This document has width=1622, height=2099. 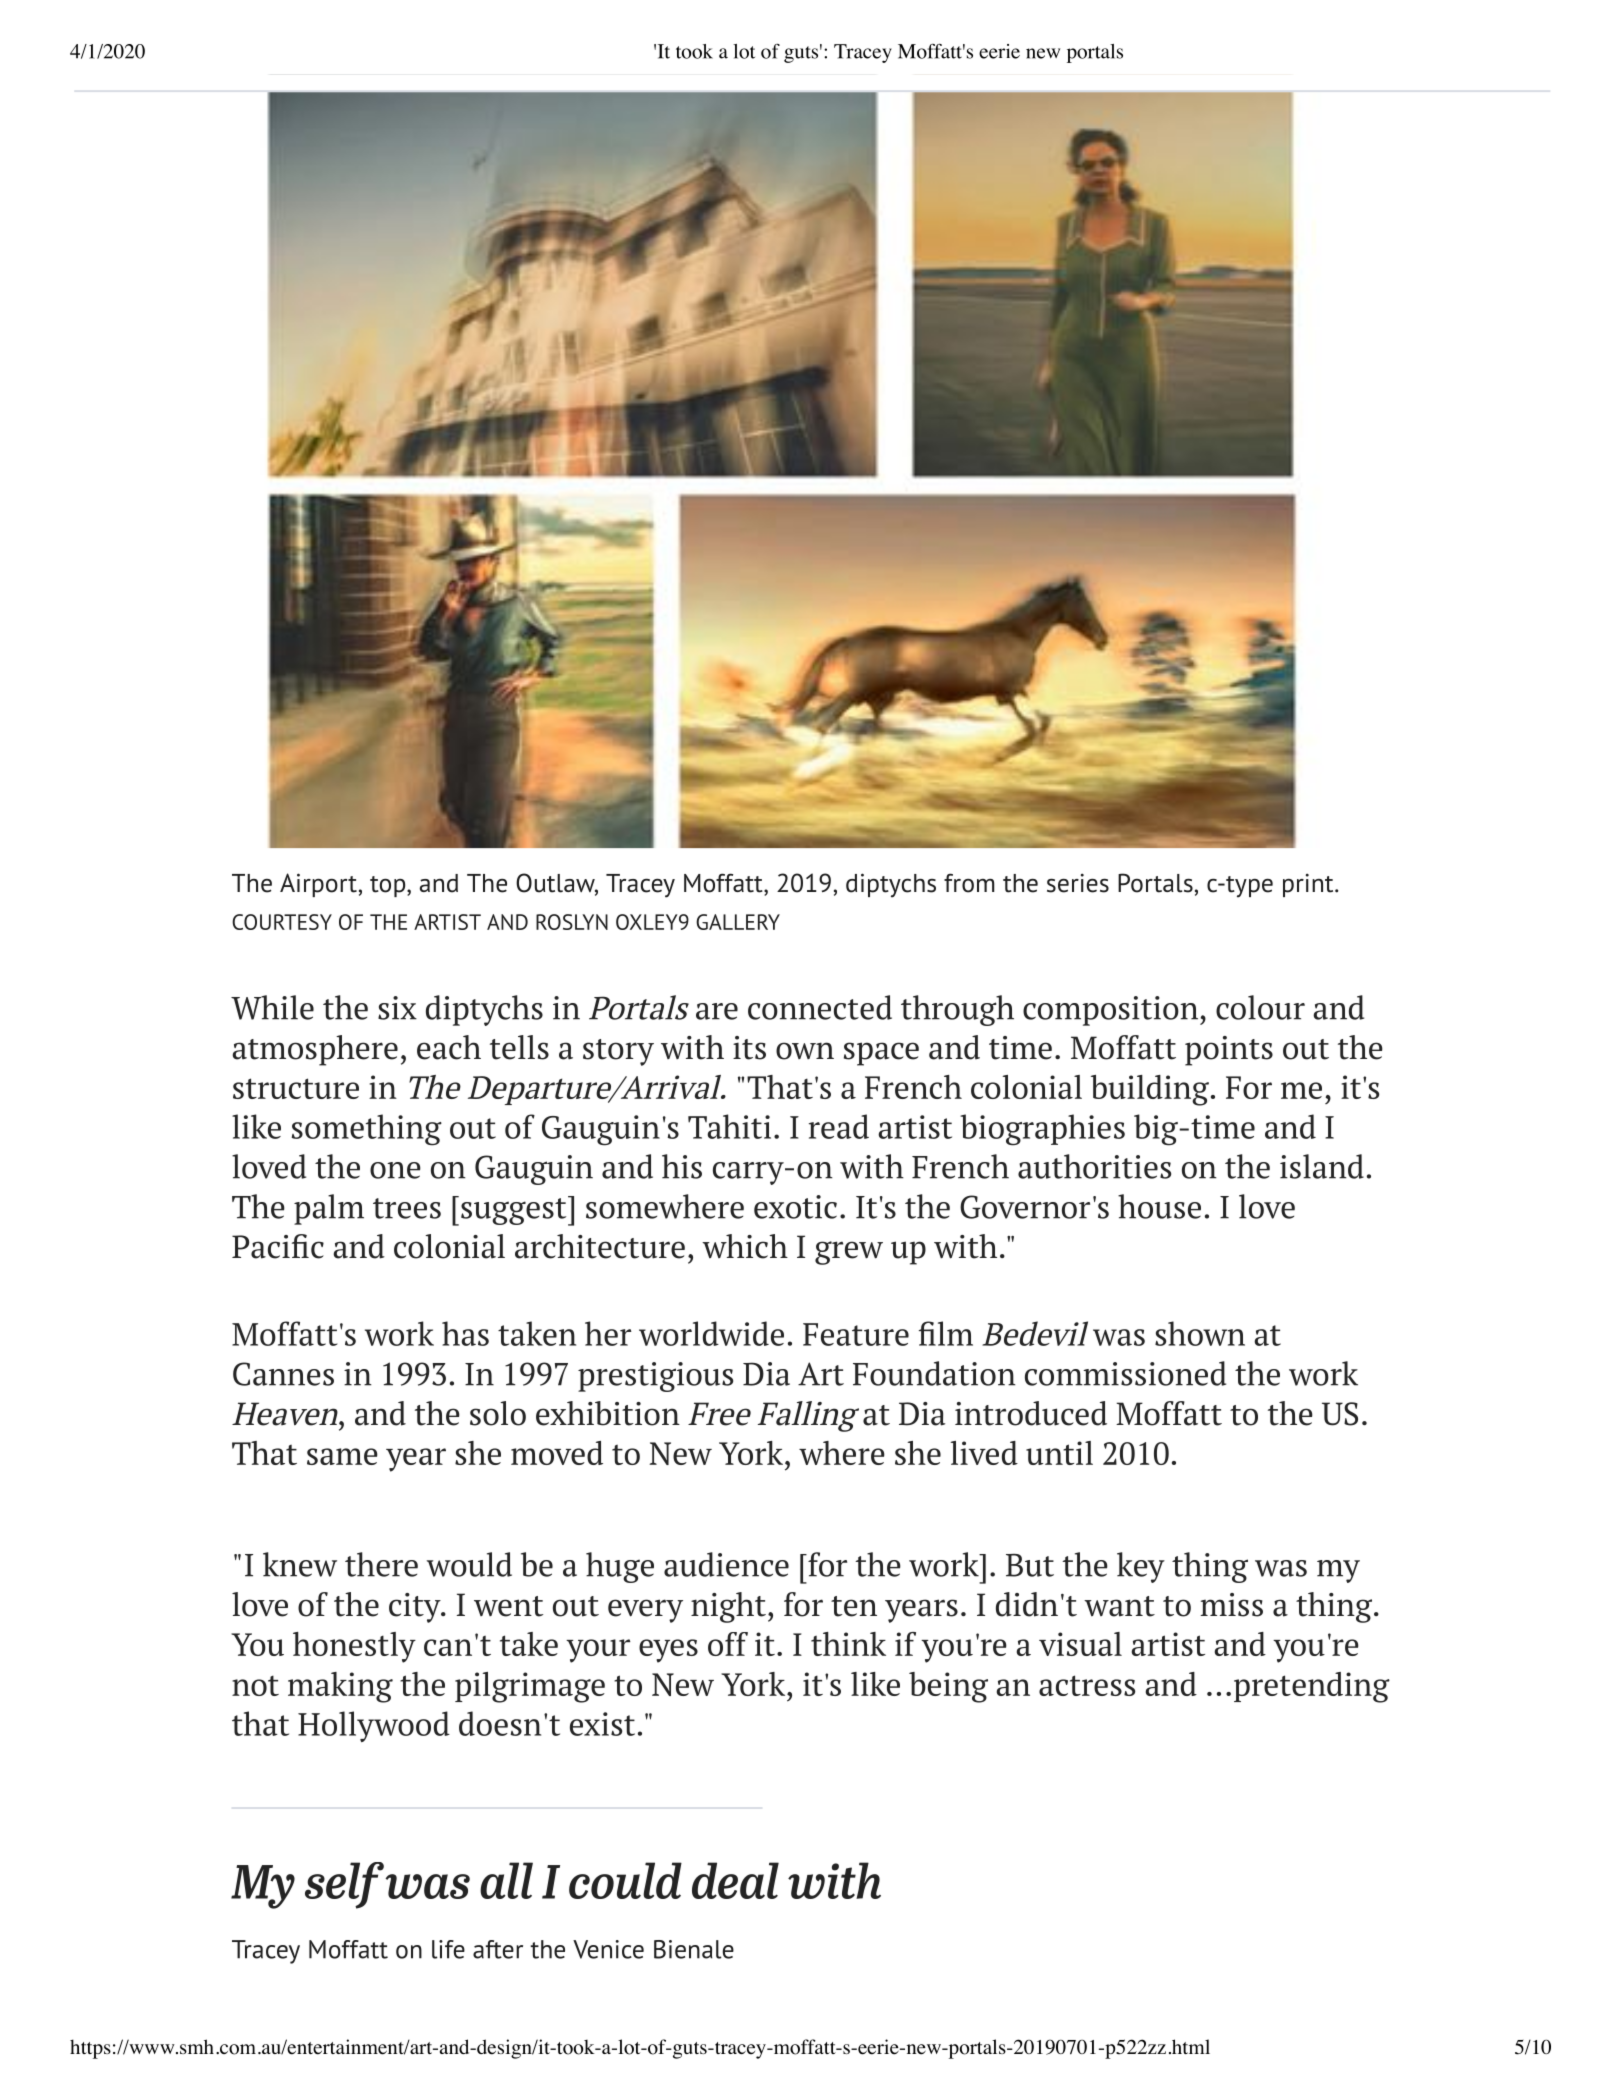 I want to click on GALLERY, so click(x=738, y=922).
